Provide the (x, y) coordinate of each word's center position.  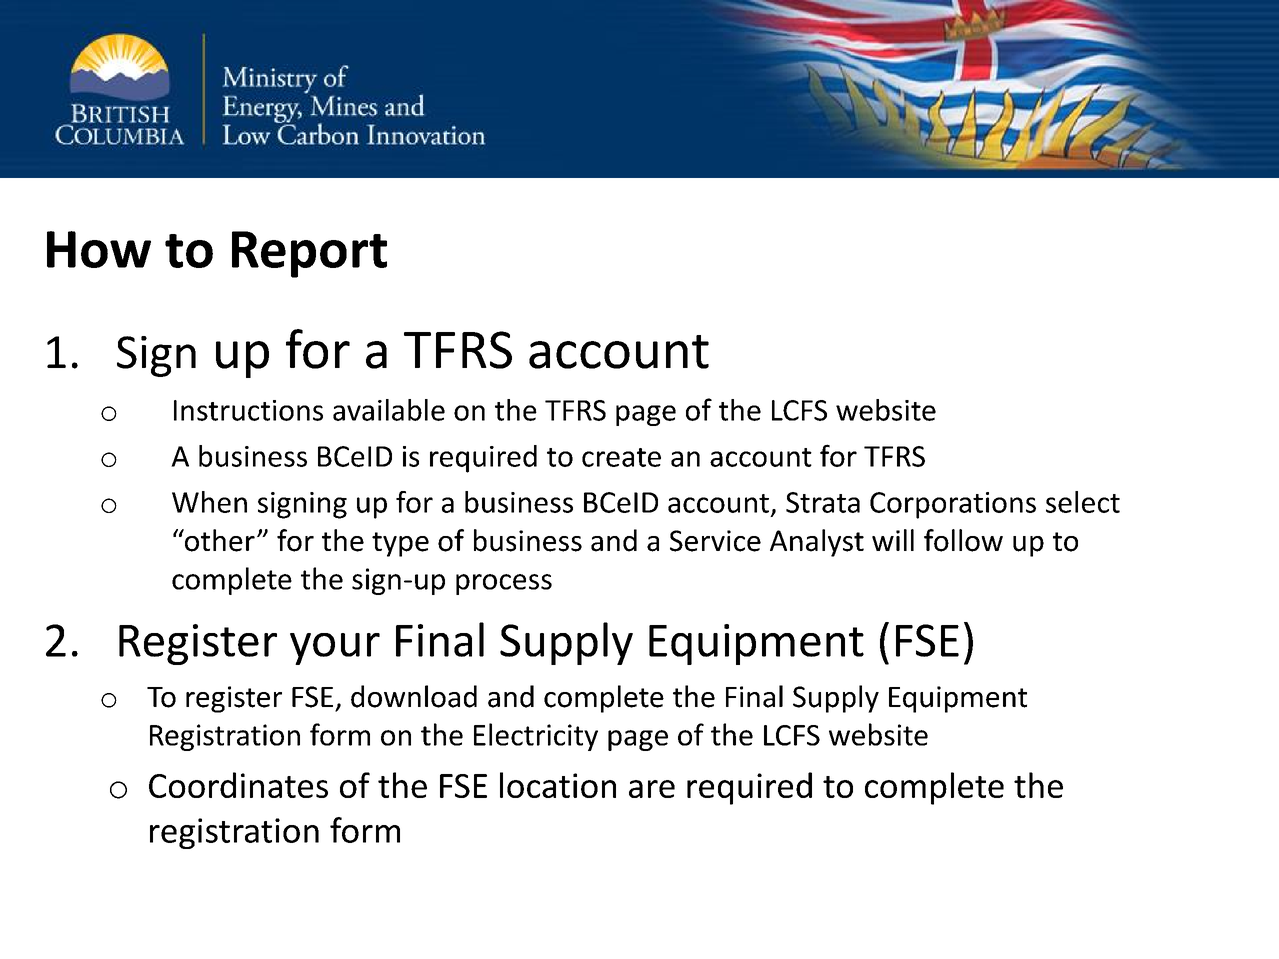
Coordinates (238, 785)
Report (309, 254)
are (652, 789)
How (99, 249)
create (621, 457)
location (558, 785)
